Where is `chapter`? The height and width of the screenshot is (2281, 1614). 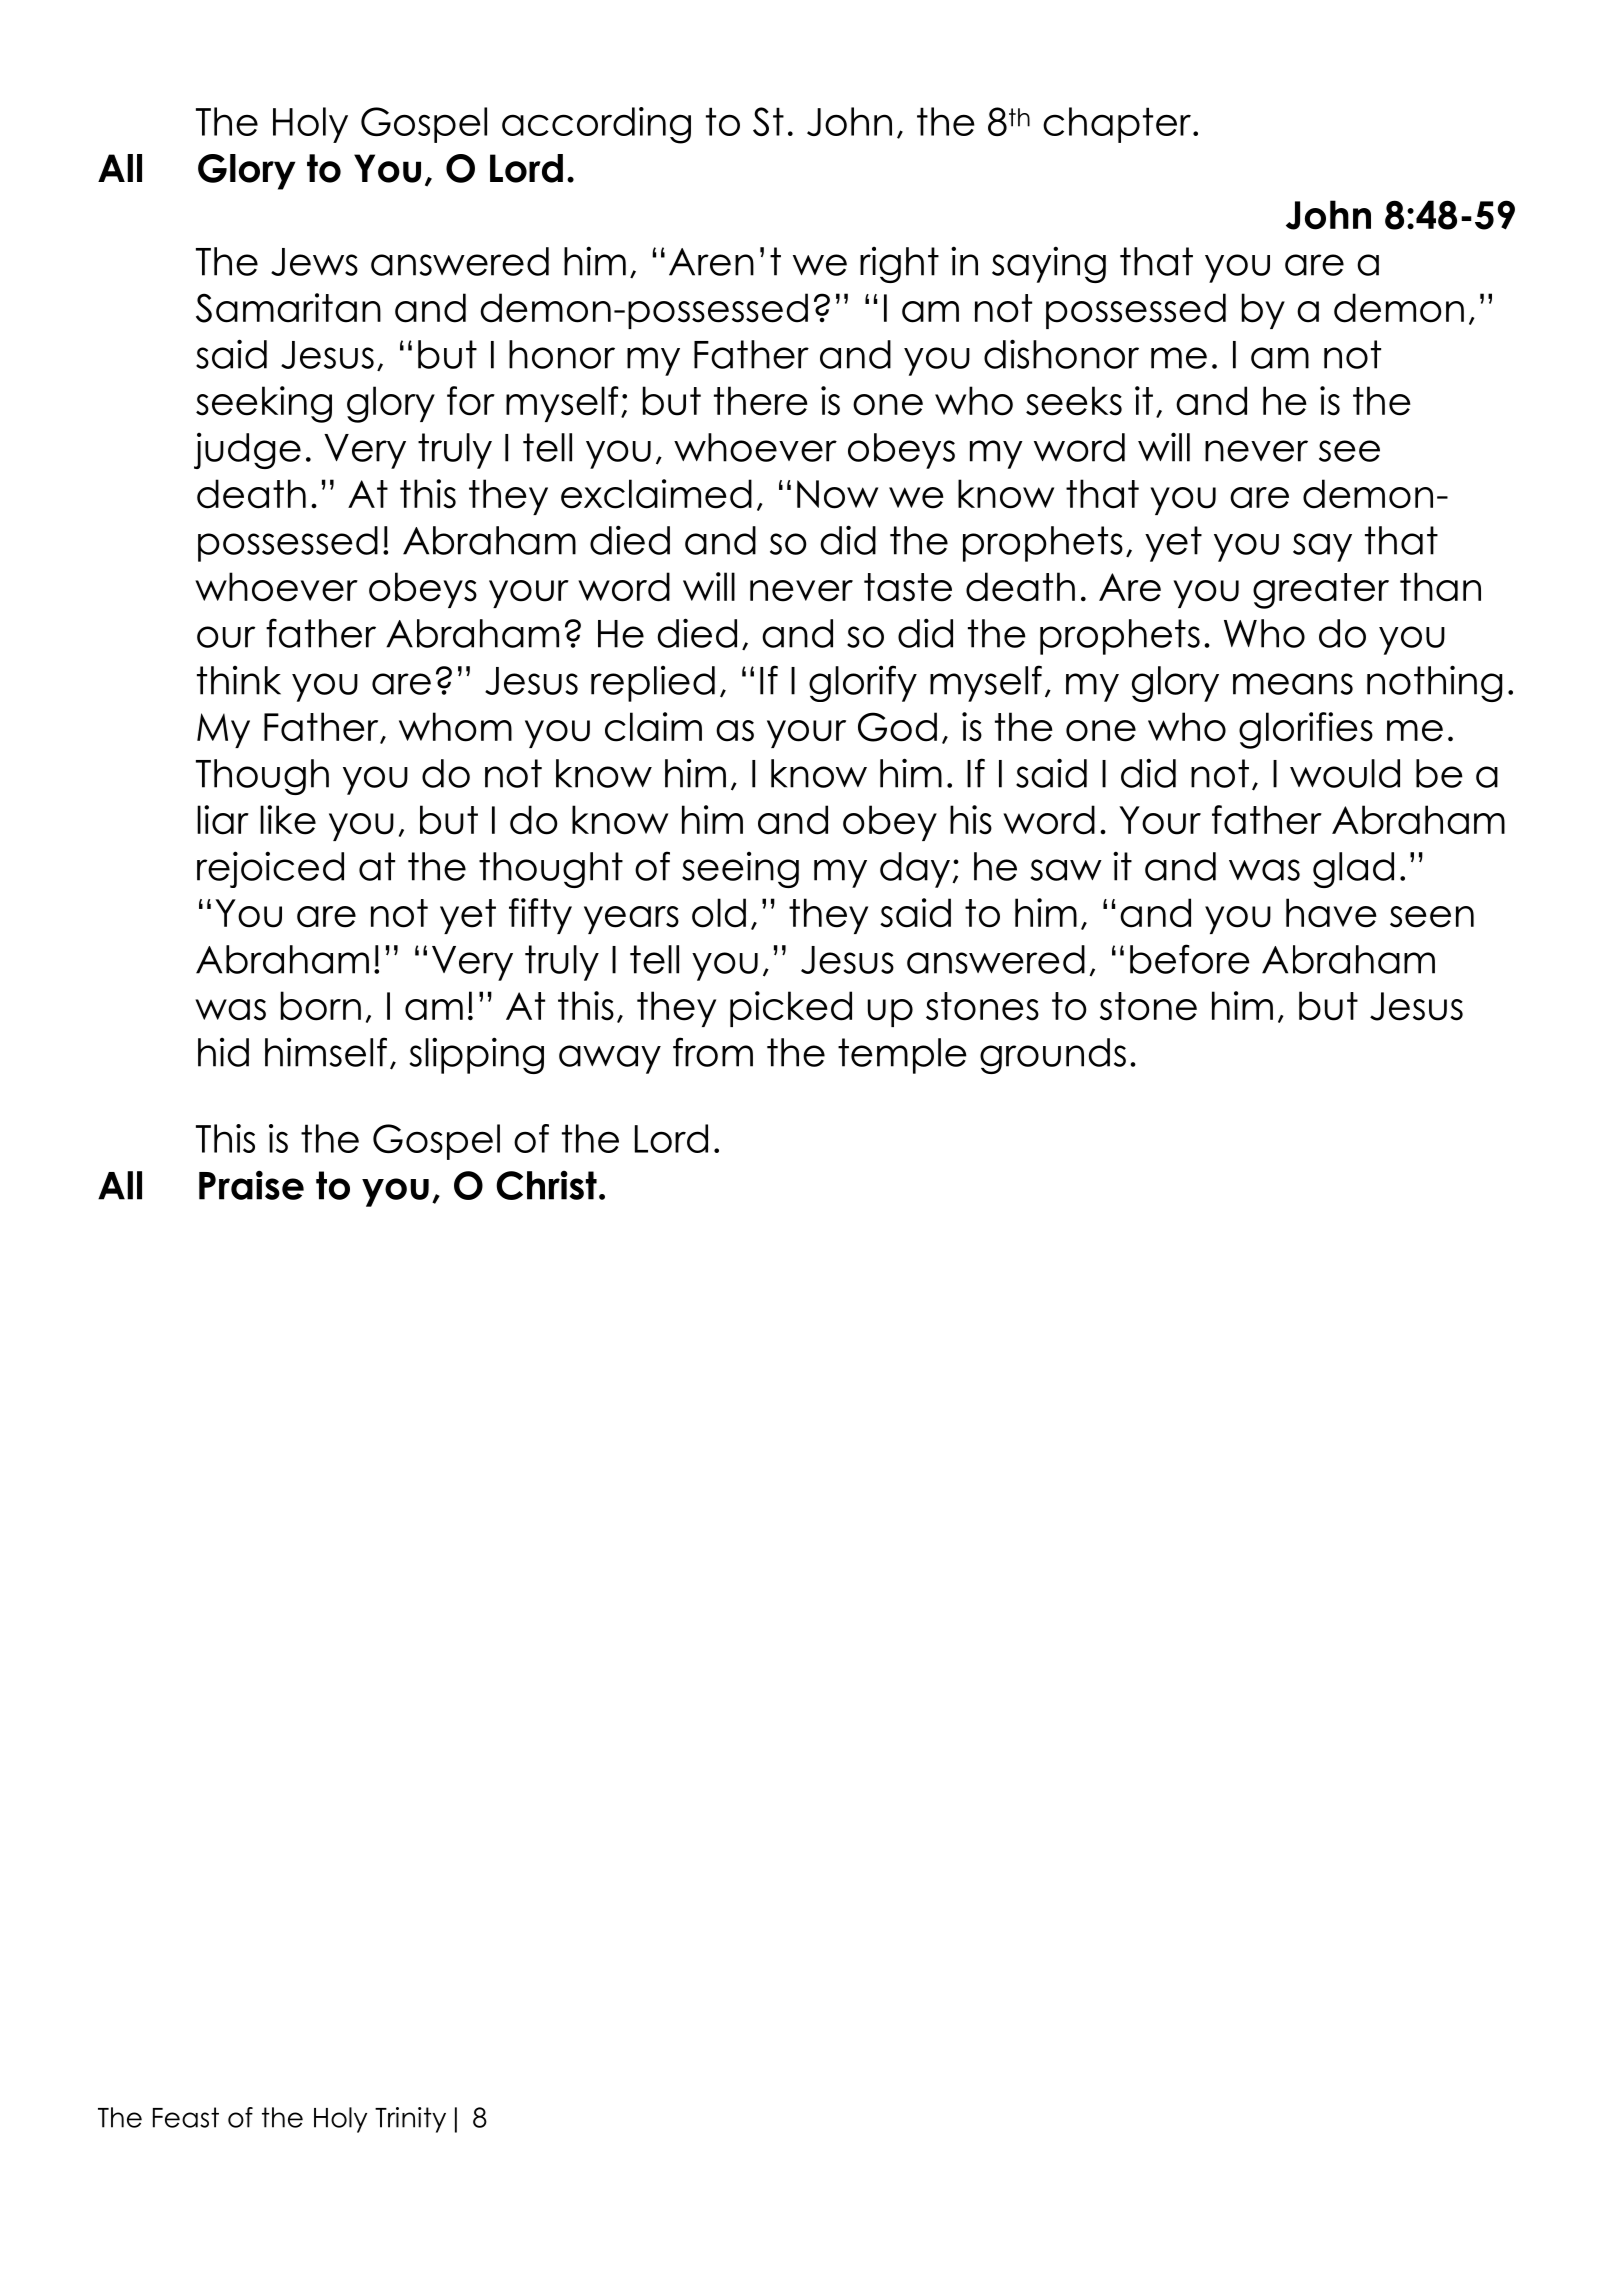 chapter is located at coordinates (1117, 125).
